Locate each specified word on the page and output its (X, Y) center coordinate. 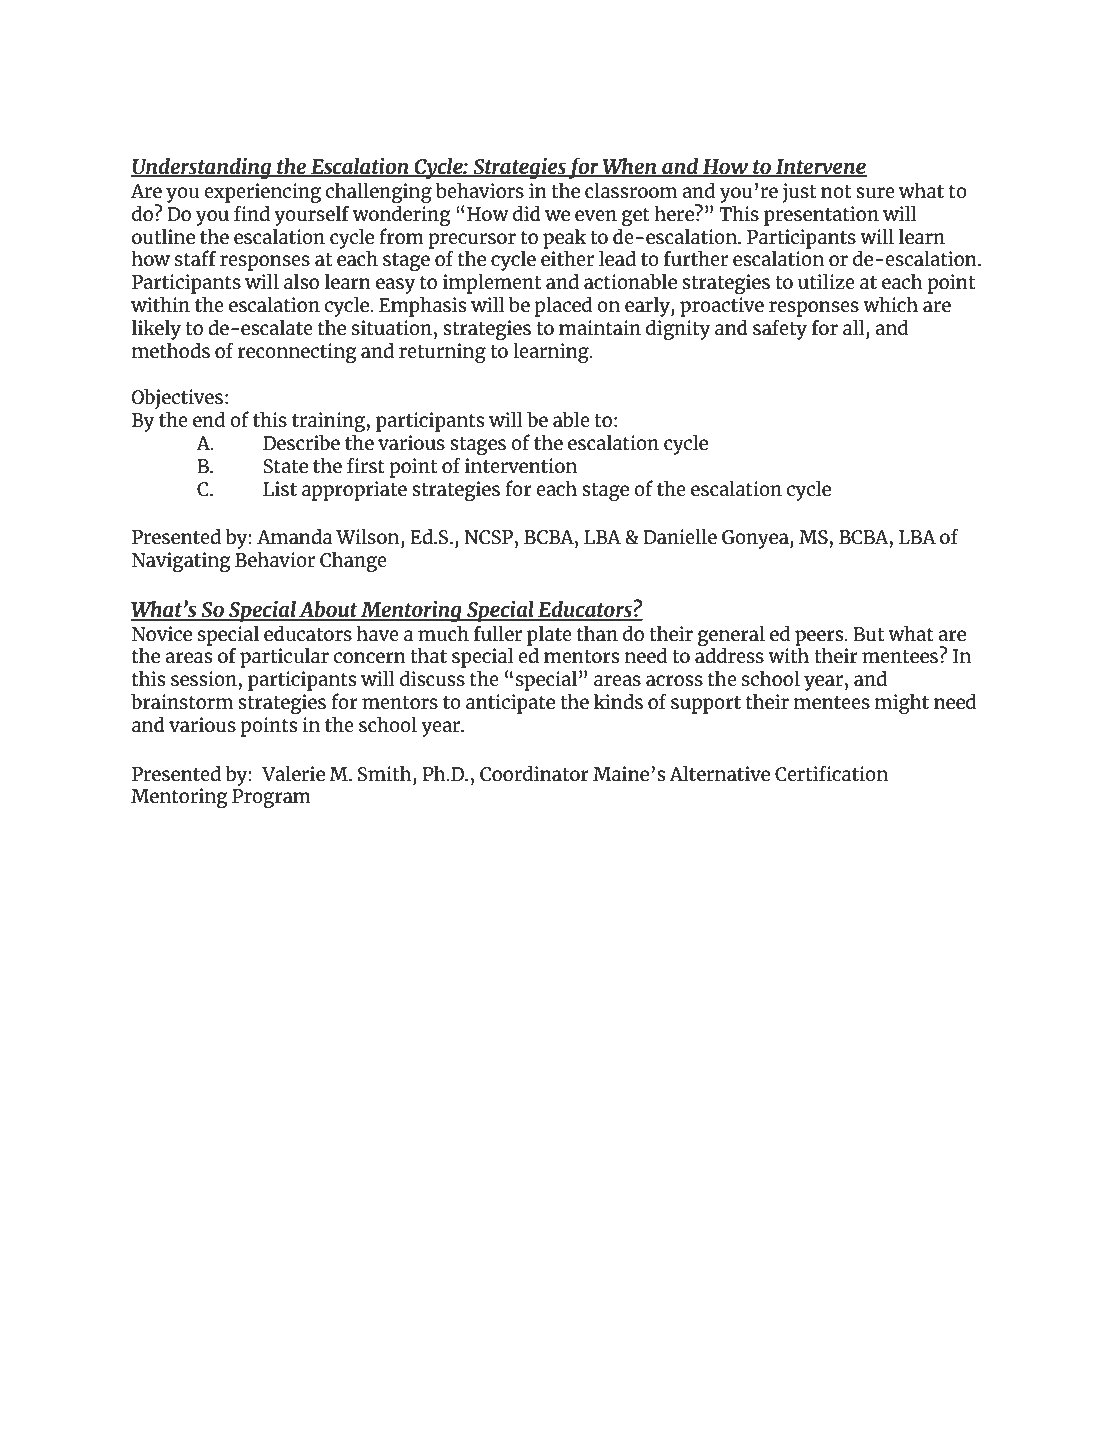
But (868, 634)
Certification (831, 773)
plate (549, 636)
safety (780, 329)
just (799, 193)
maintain (600, 327)
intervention (521, 465)
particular (284, 658)
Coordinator (534, 773)
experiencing (262, 193)
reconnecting (297, 353)
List (280, 488)
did (527, 213)
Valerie (293, 773)
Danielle (680, 536)
